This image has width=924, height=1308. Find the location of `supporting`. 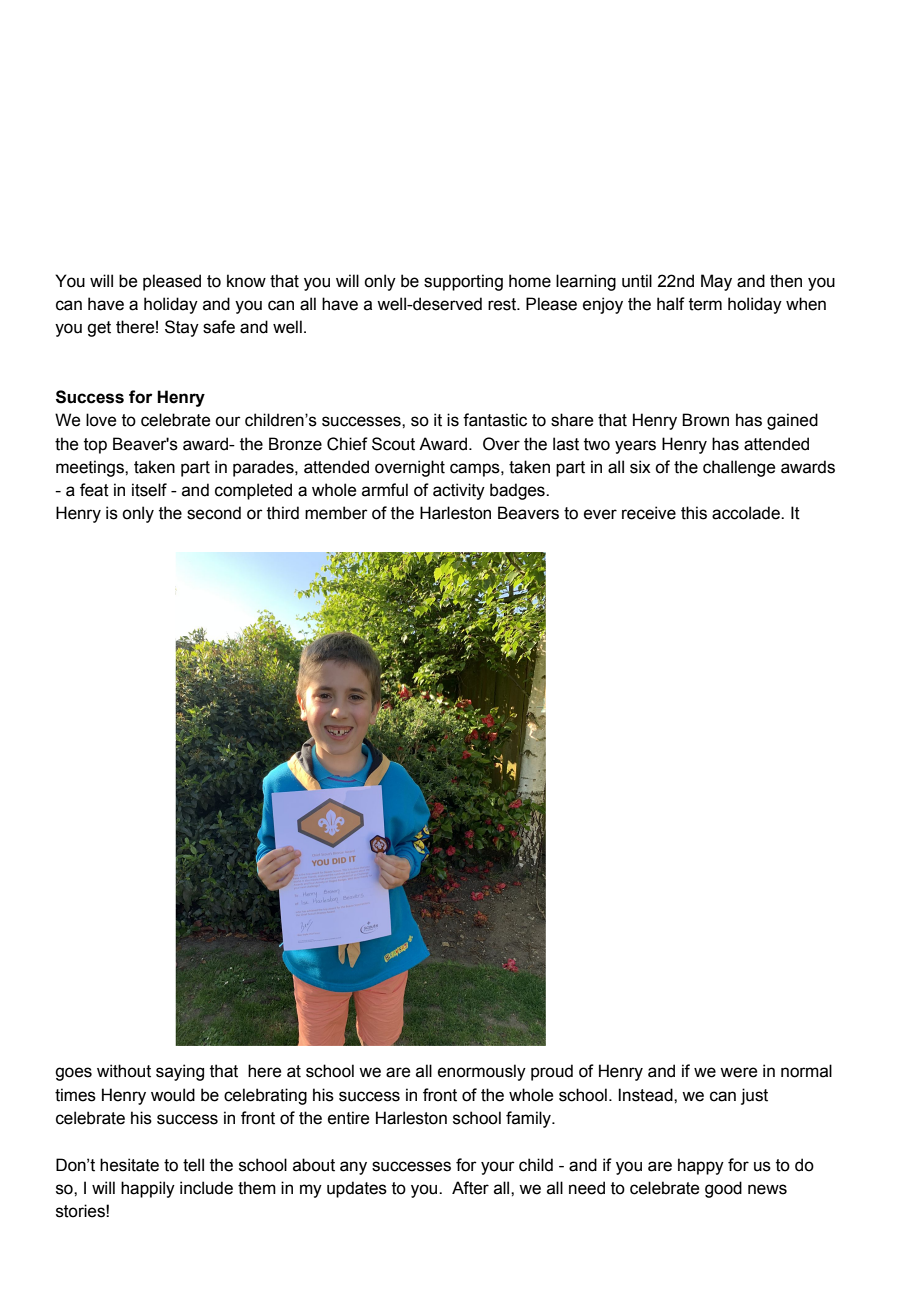

supporting is located at coordinates (463, 282).
